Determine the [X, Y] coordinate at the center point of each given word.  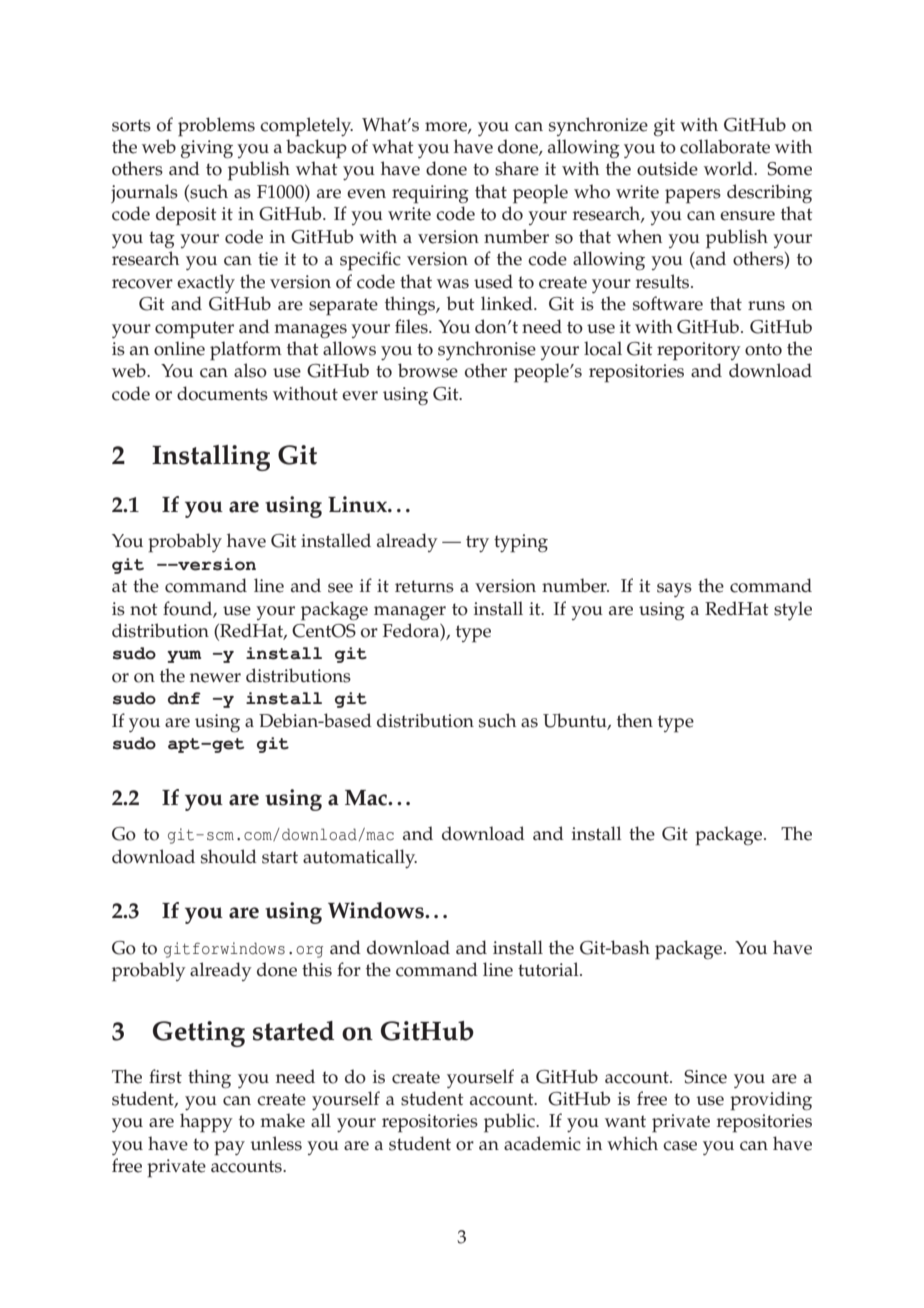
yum [184, 656]
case [680, 1146]
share [517, 168]
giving [207, 149]
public [510, 1123]
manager [410, 613]
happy [206, 1123]
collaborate [725, 146]
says [674, 590]
